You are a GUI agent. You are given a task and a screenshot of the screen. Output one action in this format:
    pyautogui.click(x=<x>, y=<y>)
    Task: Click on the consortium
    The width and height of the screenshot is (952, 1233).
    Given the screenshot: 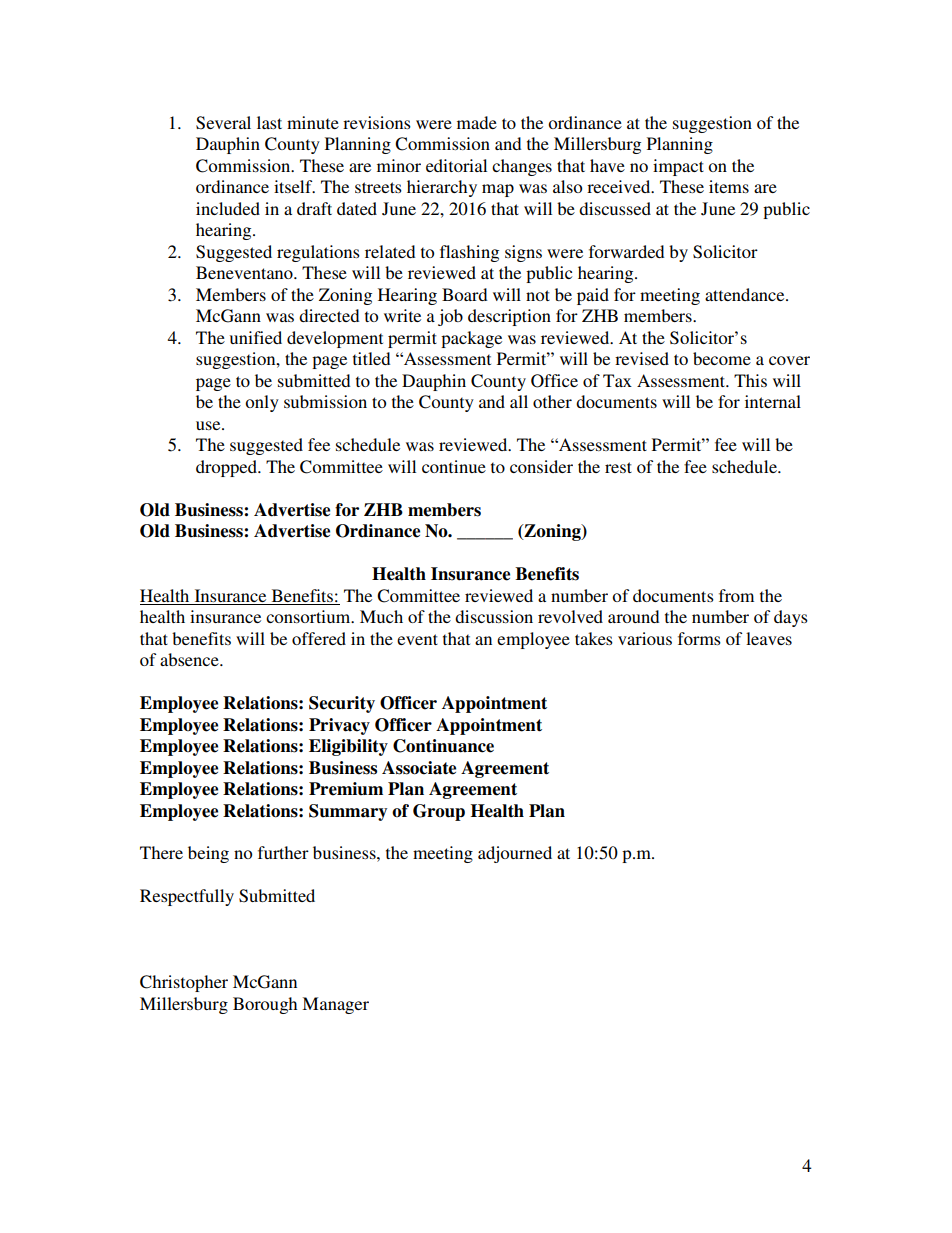 What is the action you would take?
    pyautogui.click(x=309, y=616)
